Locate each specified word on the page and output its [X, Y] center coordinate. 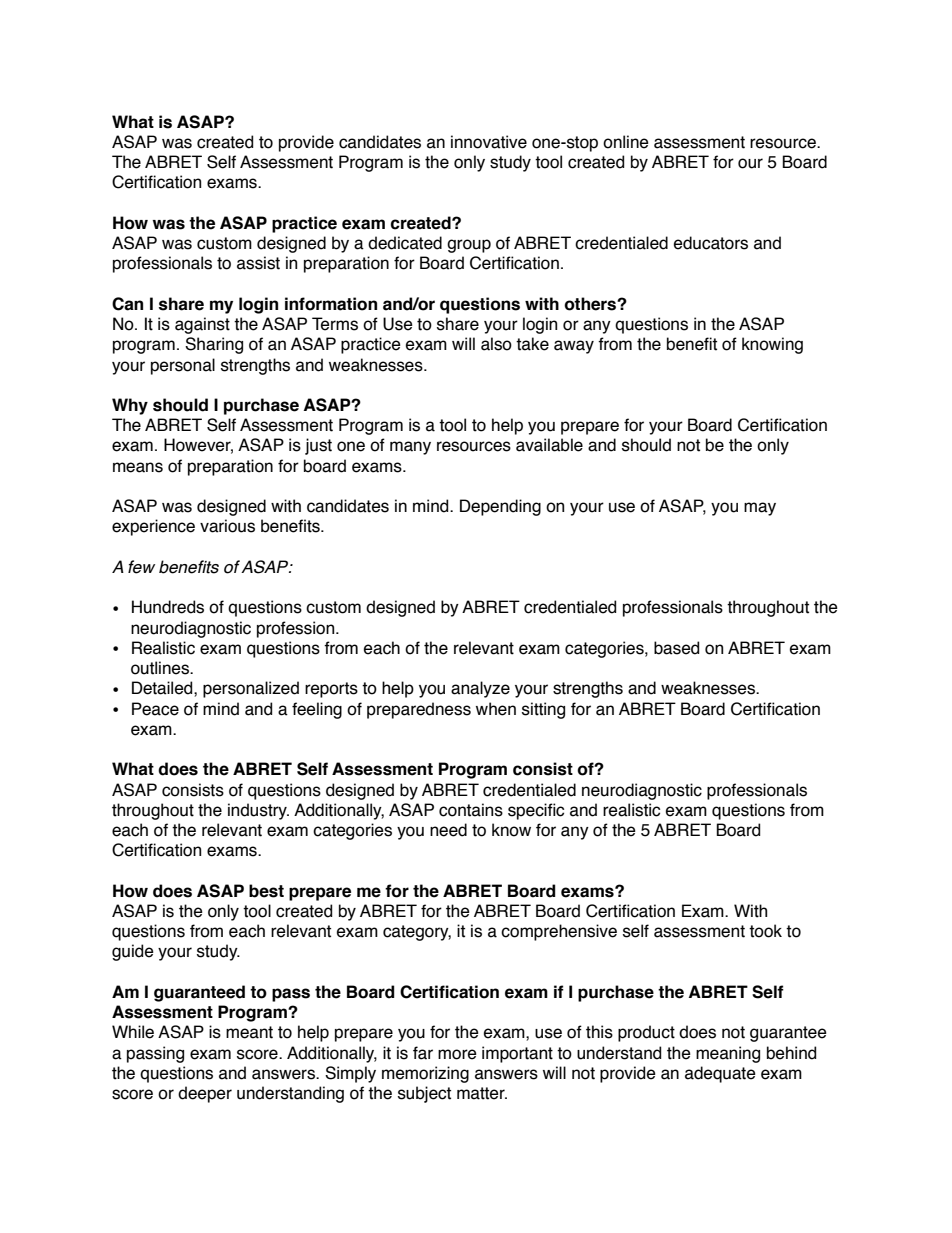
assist [258, 263]
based [676, 648]
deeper [205, 1094]
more [457, 1054]
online [626, 142]
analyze [480, 689]
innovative [489, 142]
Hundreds [168, 607]
